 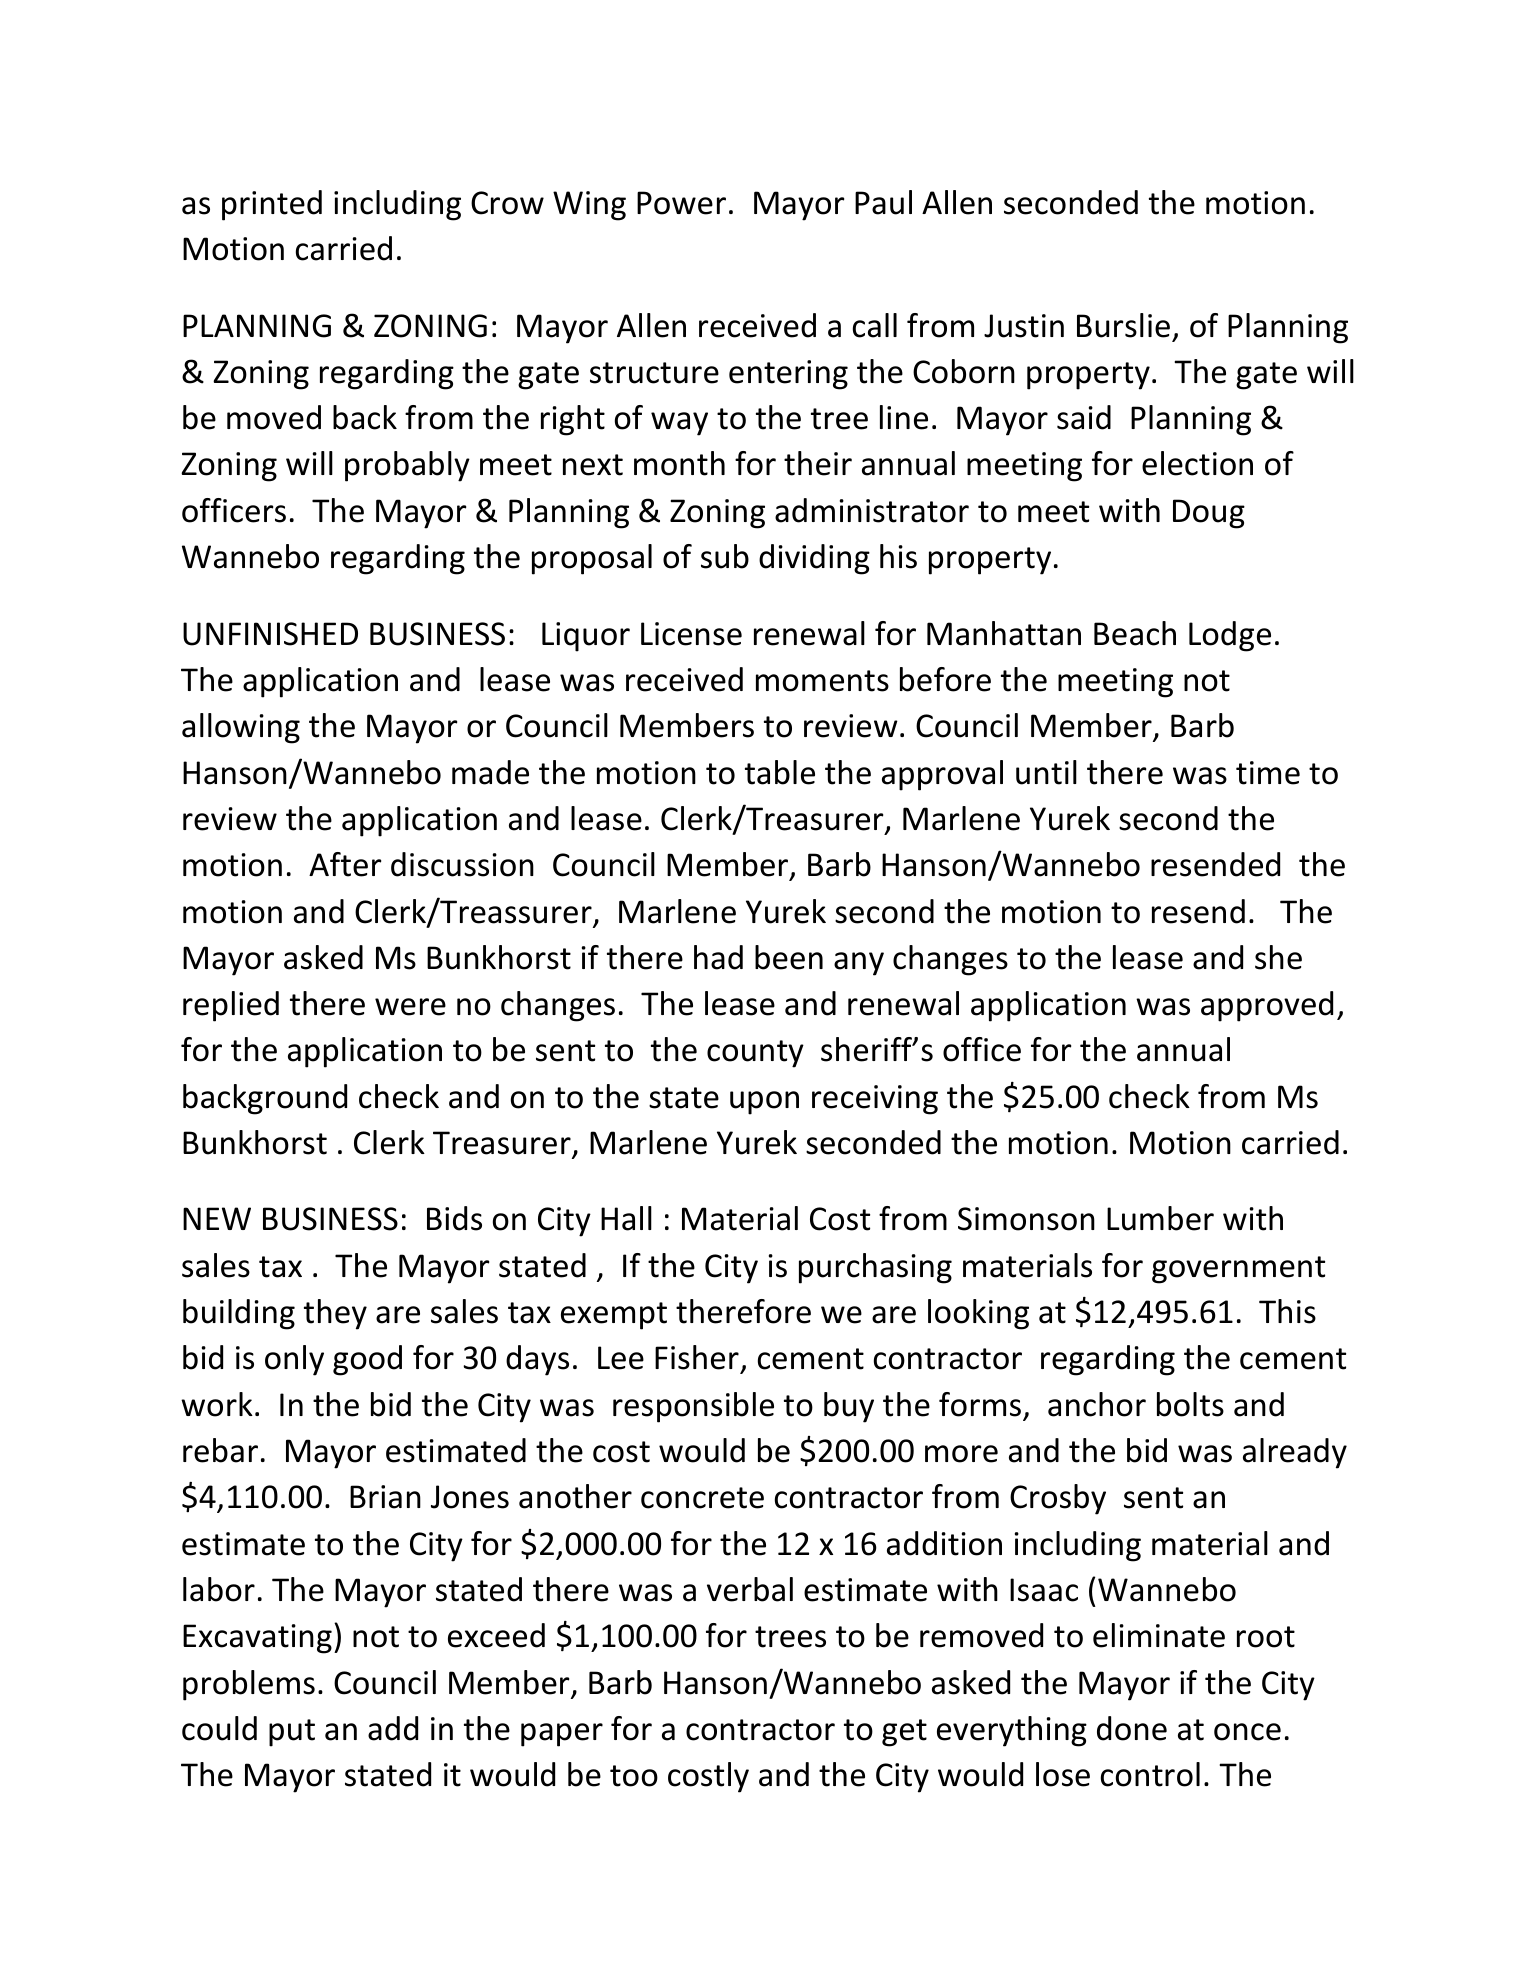 I want to click on Justin, so click(x=1024, y=326).
